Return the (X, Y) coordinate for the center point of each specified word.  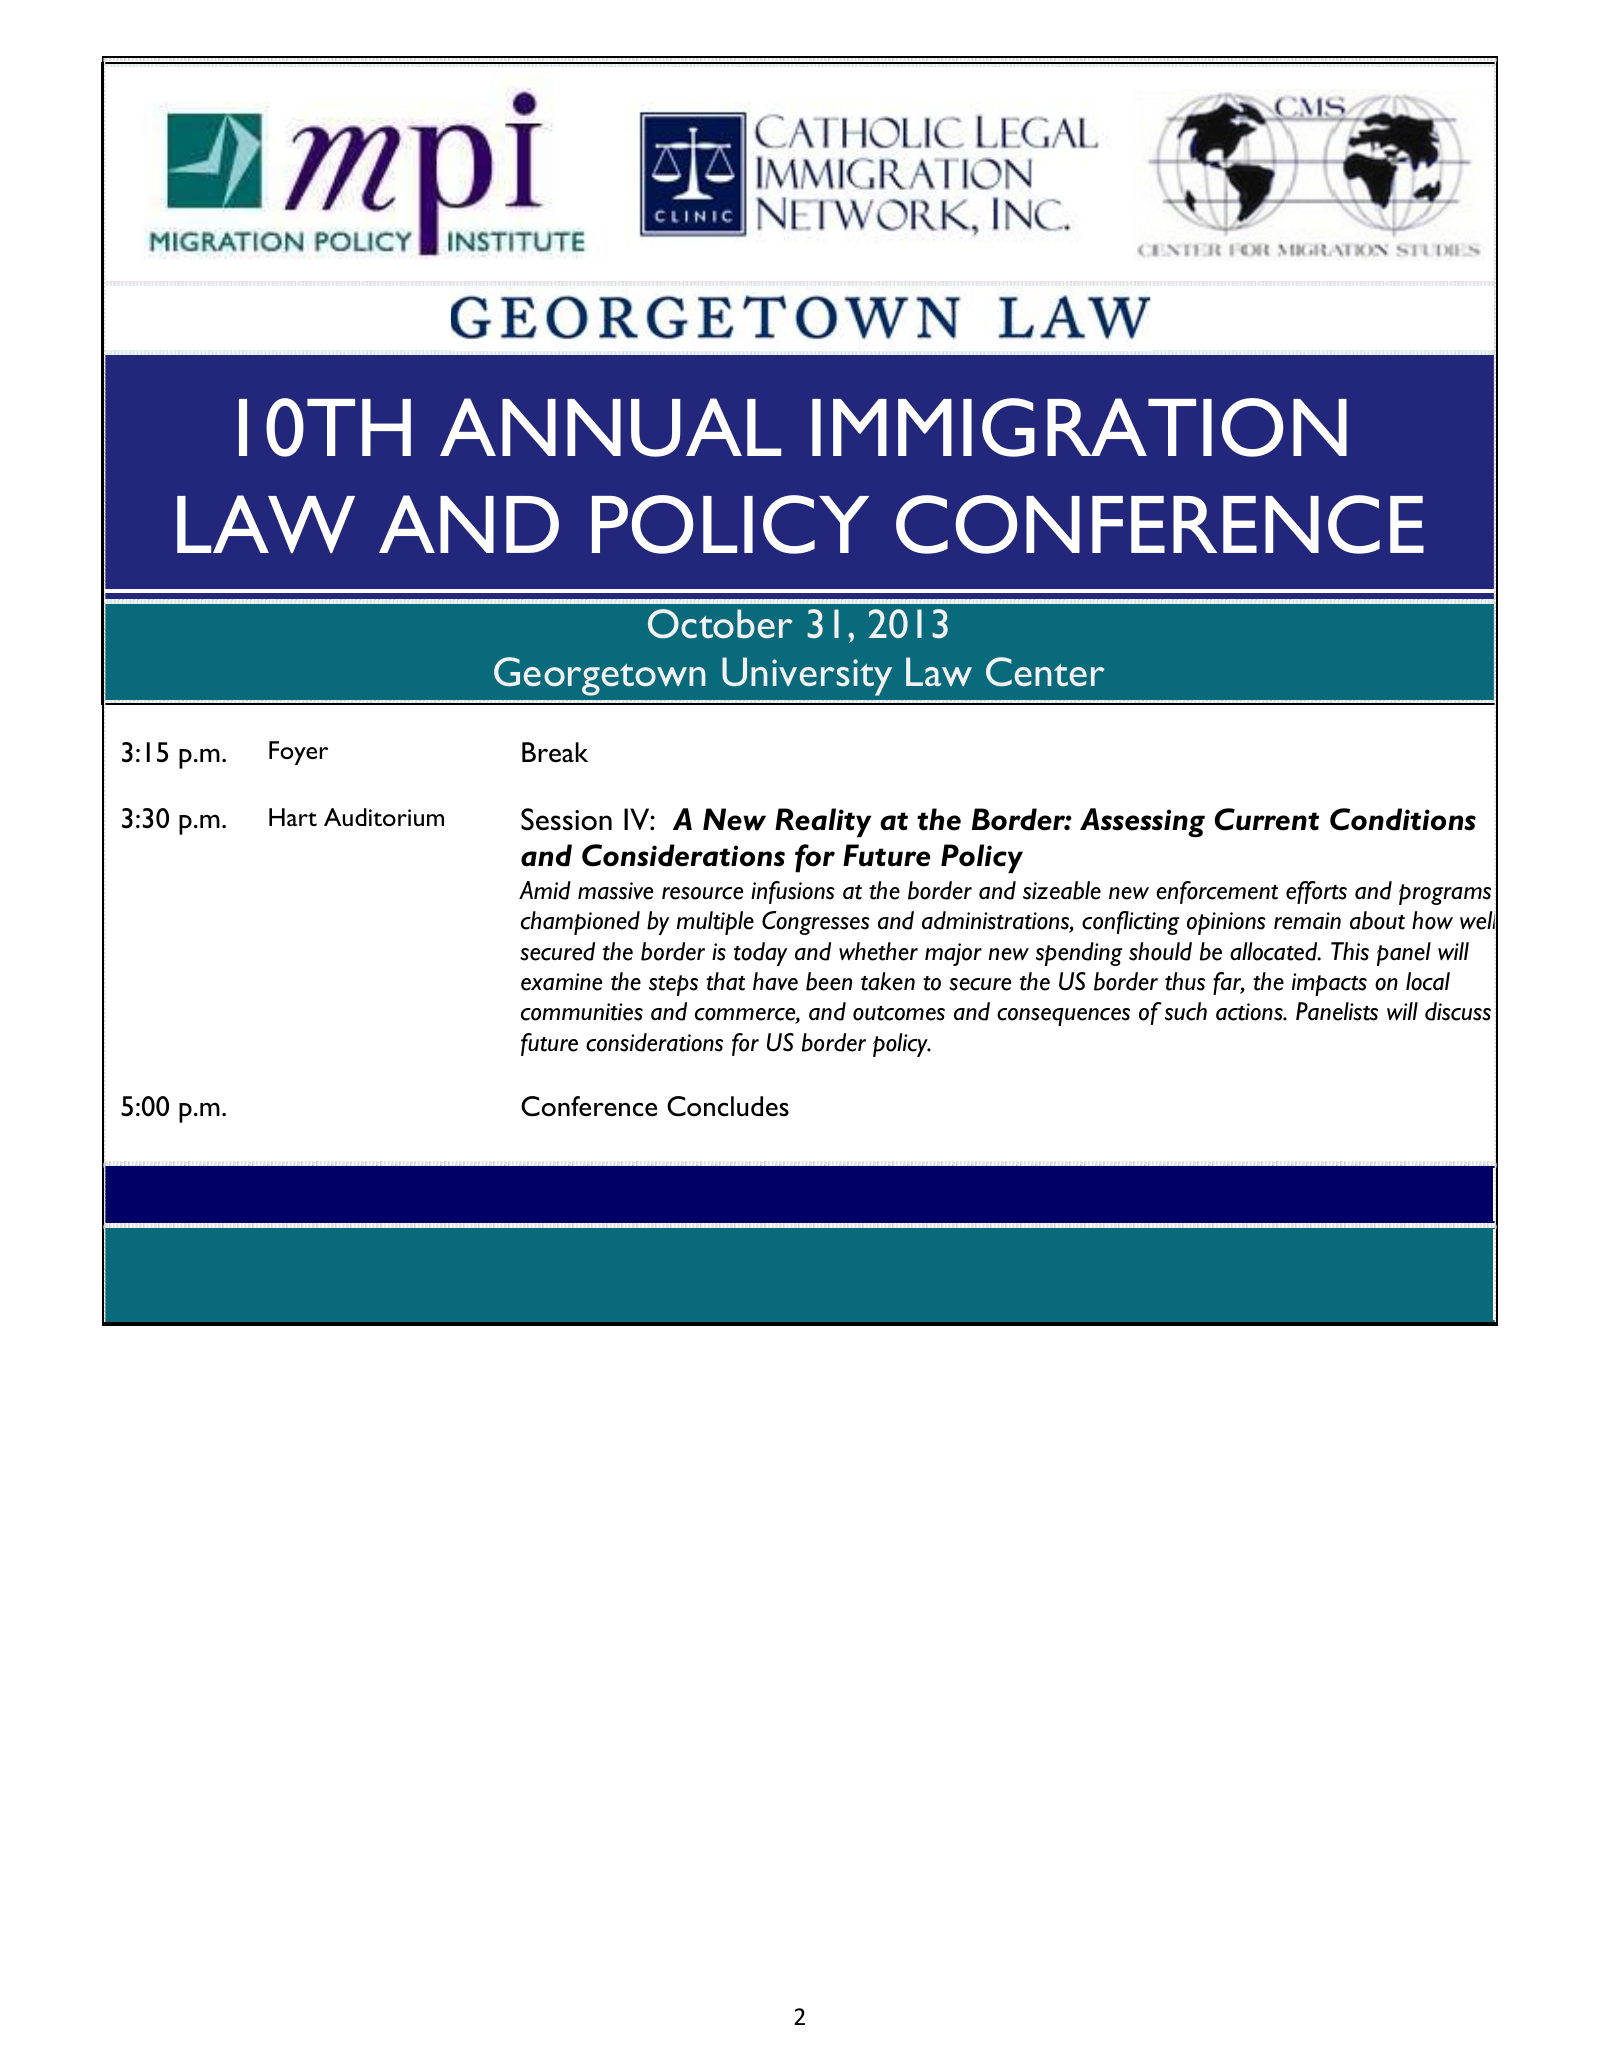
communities (582, 1012)
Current (1267, 819)
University (807, 676)
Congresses (815, 923)
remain (1307, 921)
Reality (823, 823)
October (720, 624)
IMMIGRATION (1079, 427)
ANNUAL (610, 427)
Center (1045, 672)
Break (555, 752)
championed (580, 923)
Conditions (1403, 819)
